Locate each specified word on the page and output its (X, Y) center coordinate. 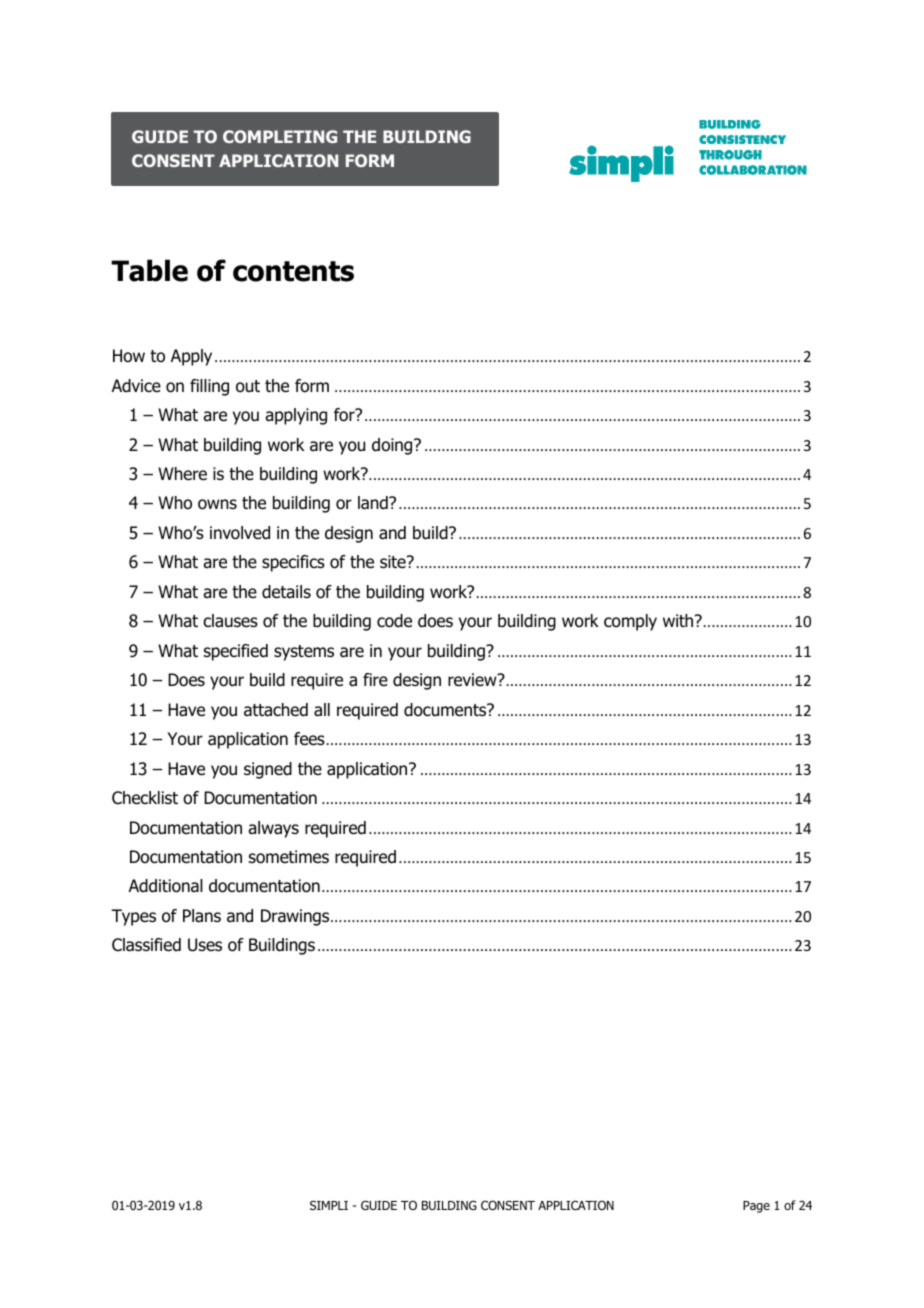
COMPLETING (280, 136)
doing (393, 446)
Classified (146, 945)
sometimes (289, 857)
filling (209, 387)
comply (630, 622)
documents (446, 710)
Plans (202, 916)
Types (133, 917)
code (394, 621)
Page (756, 1207)
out (248, 386)
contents (293, 271)
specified (236, 652)
